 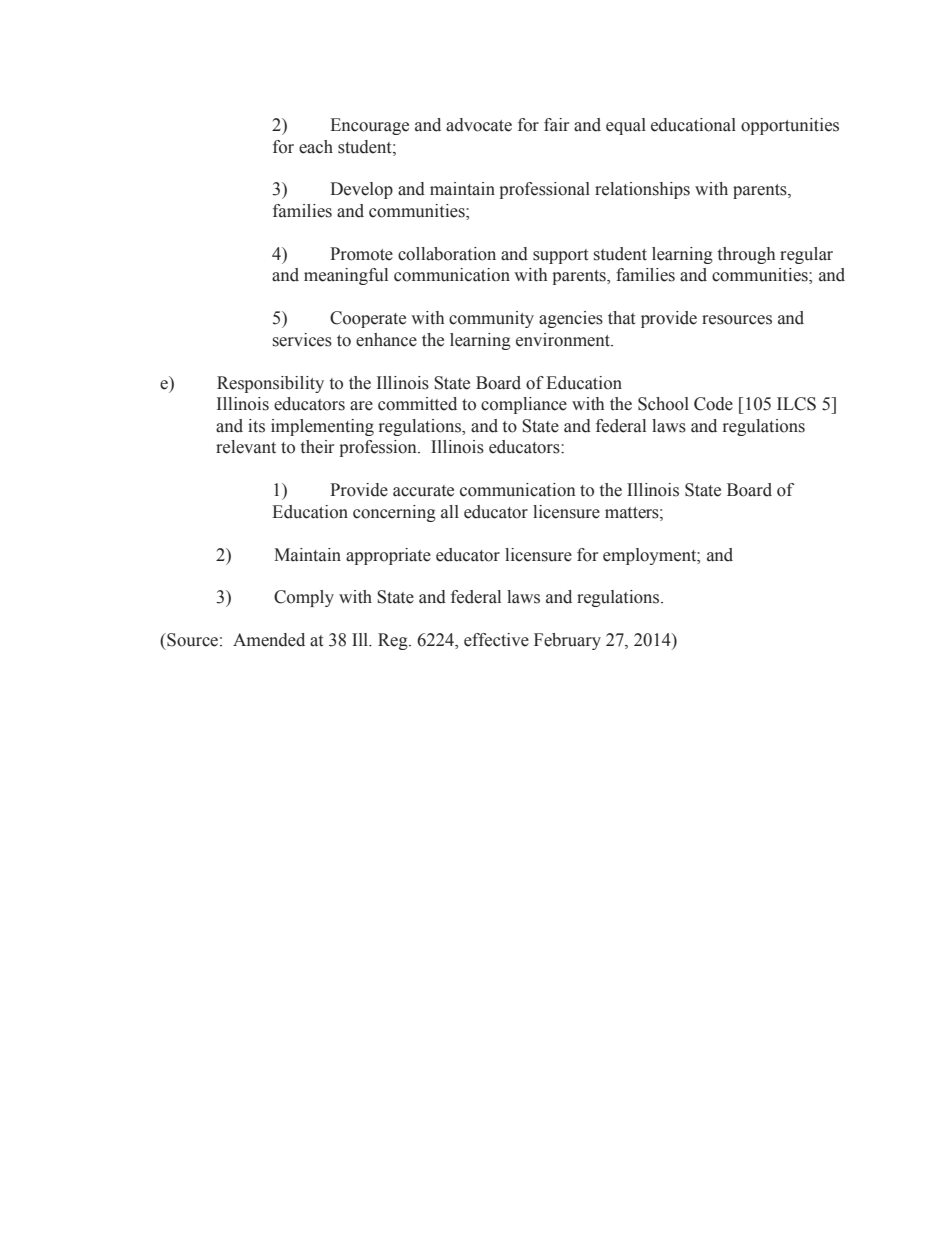 What do you see at coordinates (316, 147) in the document?
I see `each` at bounding box center [316, 147].
